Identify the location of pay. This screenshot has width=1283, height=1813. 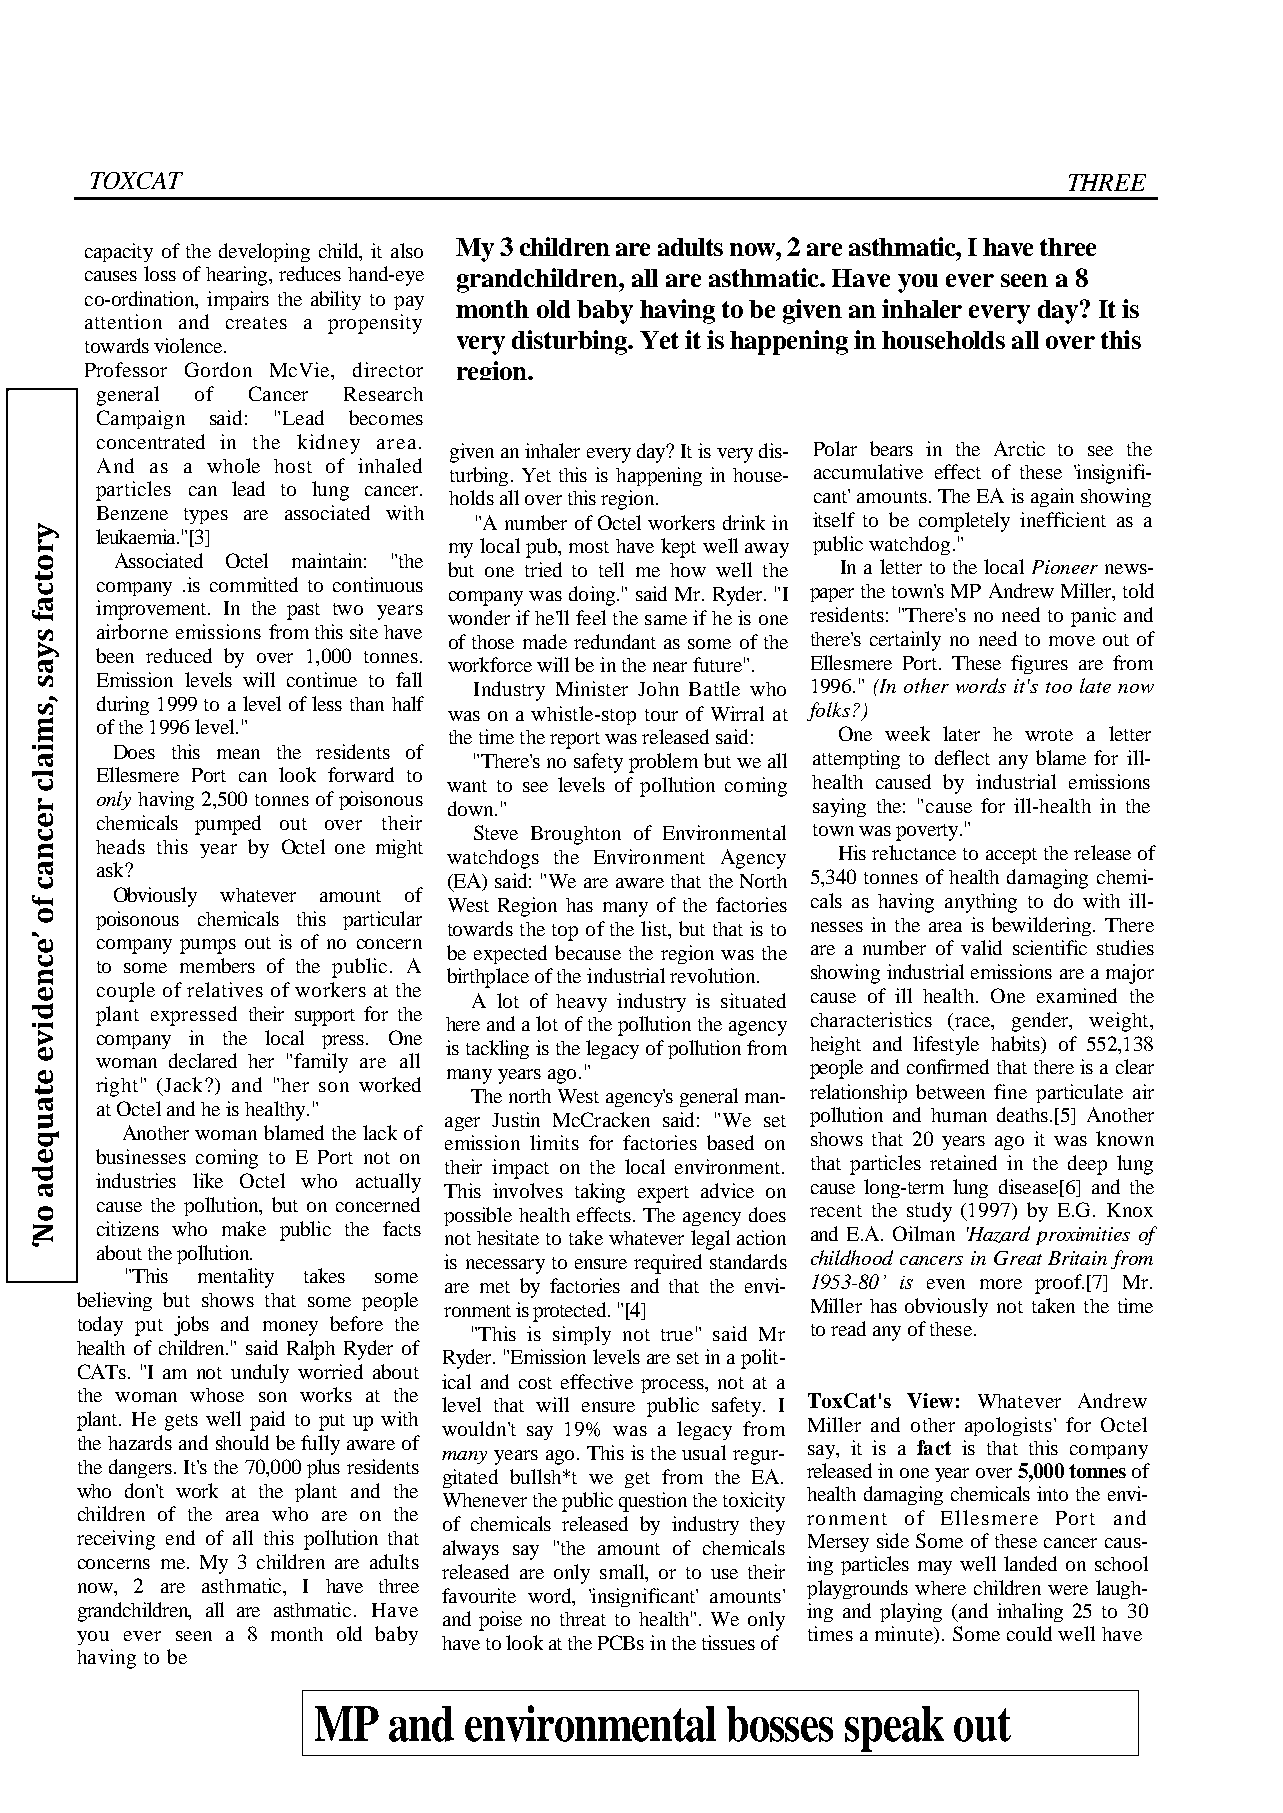
(409, 303).
